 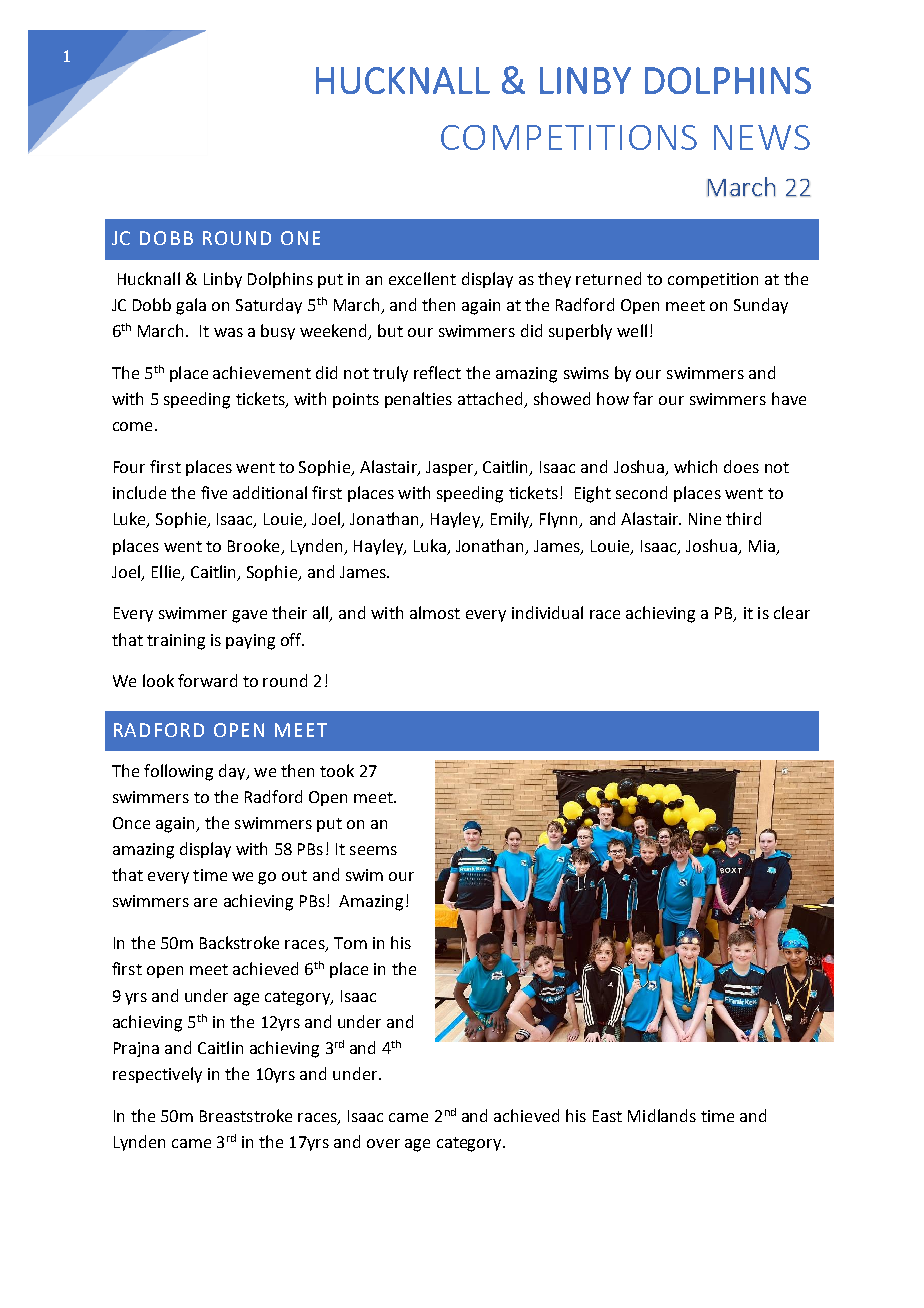 I want to click on Midlands, so click(x=662, y=1115).
